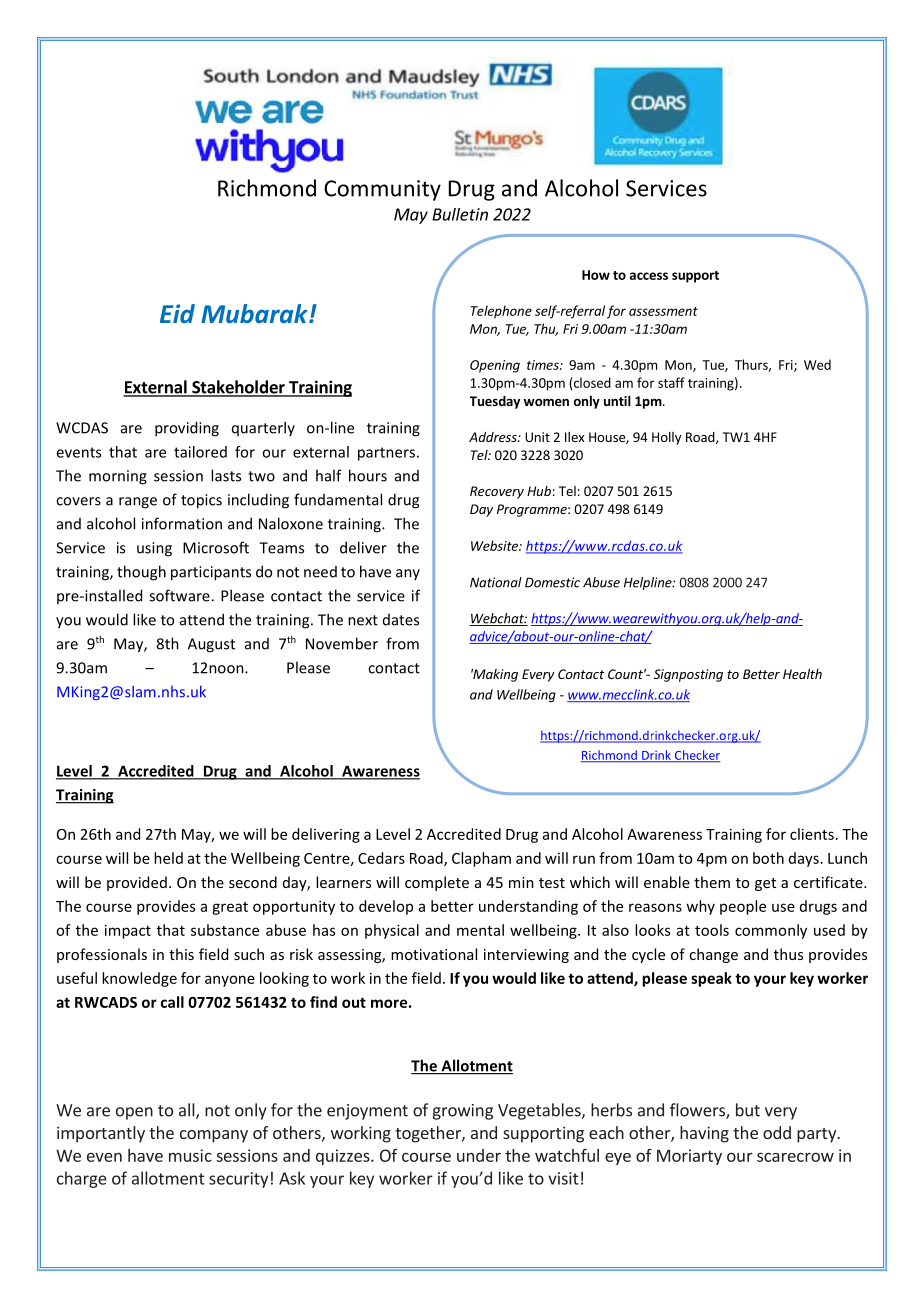  Describe the element at coordinates (494, 437) in the page. I see `Address` at that location.
